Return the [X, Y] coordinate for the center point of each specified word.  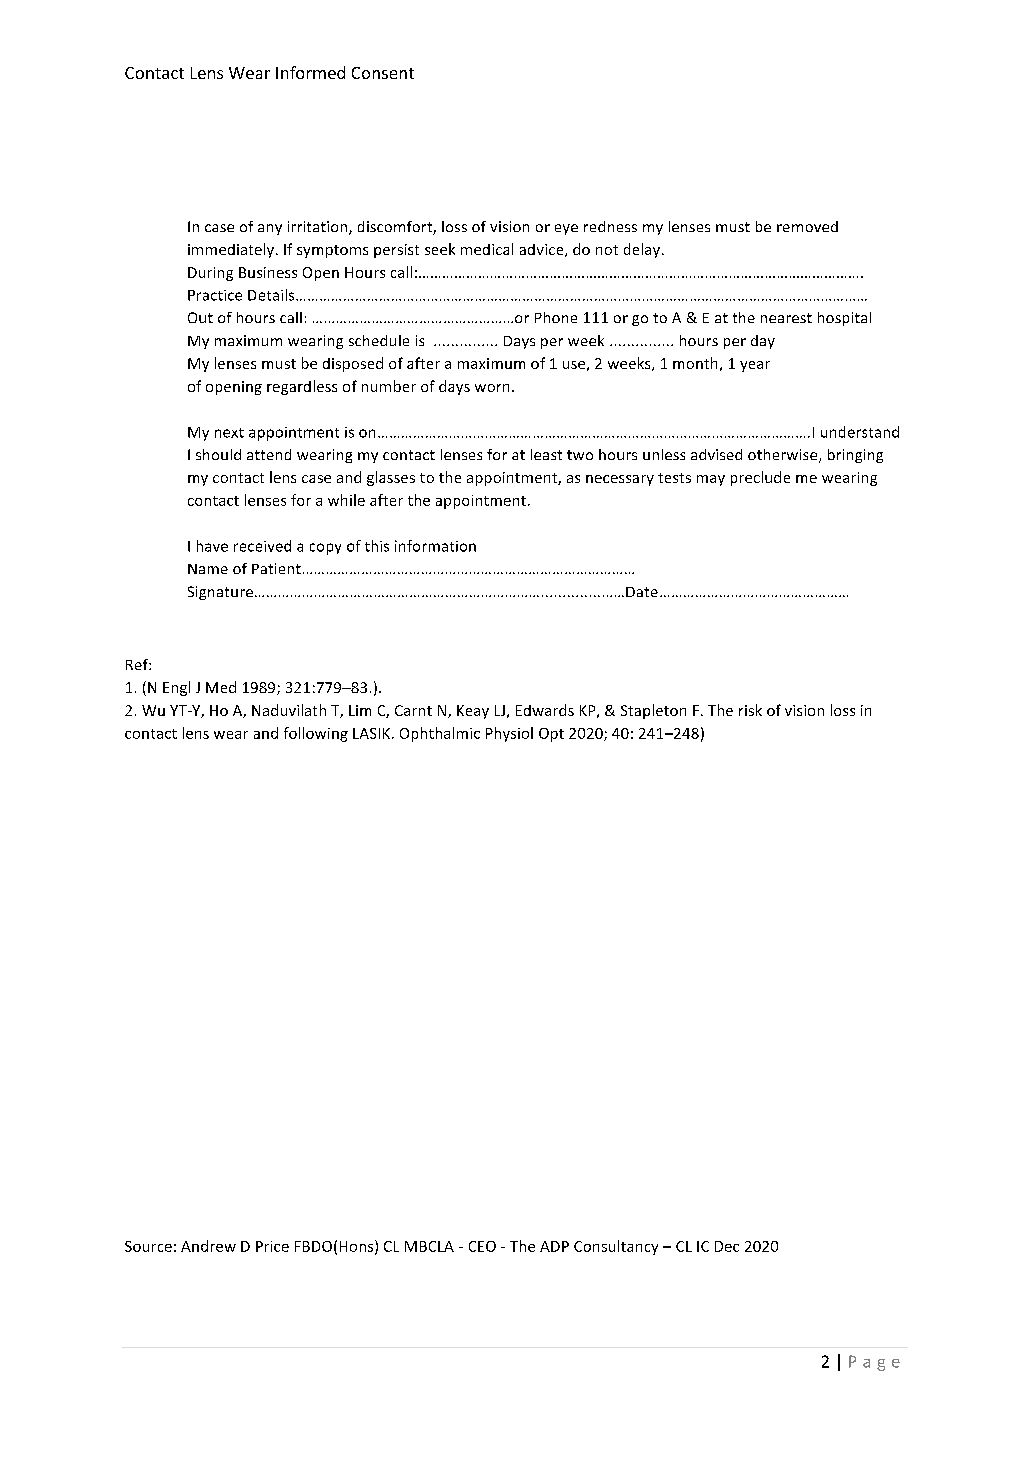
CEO [482, 1246]
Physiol [509, 734]
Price [272, 1246]
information [435, 546]
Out [200, 317]
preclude [760, 478]
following [316, 734]
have [212, 546]
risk [750, 710]
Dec [727, 1246]
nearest [786, 318]
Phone [556, 317]
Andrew [208, 1246]
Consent [383, 73]
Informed [310, 72]
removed [807, 226]
